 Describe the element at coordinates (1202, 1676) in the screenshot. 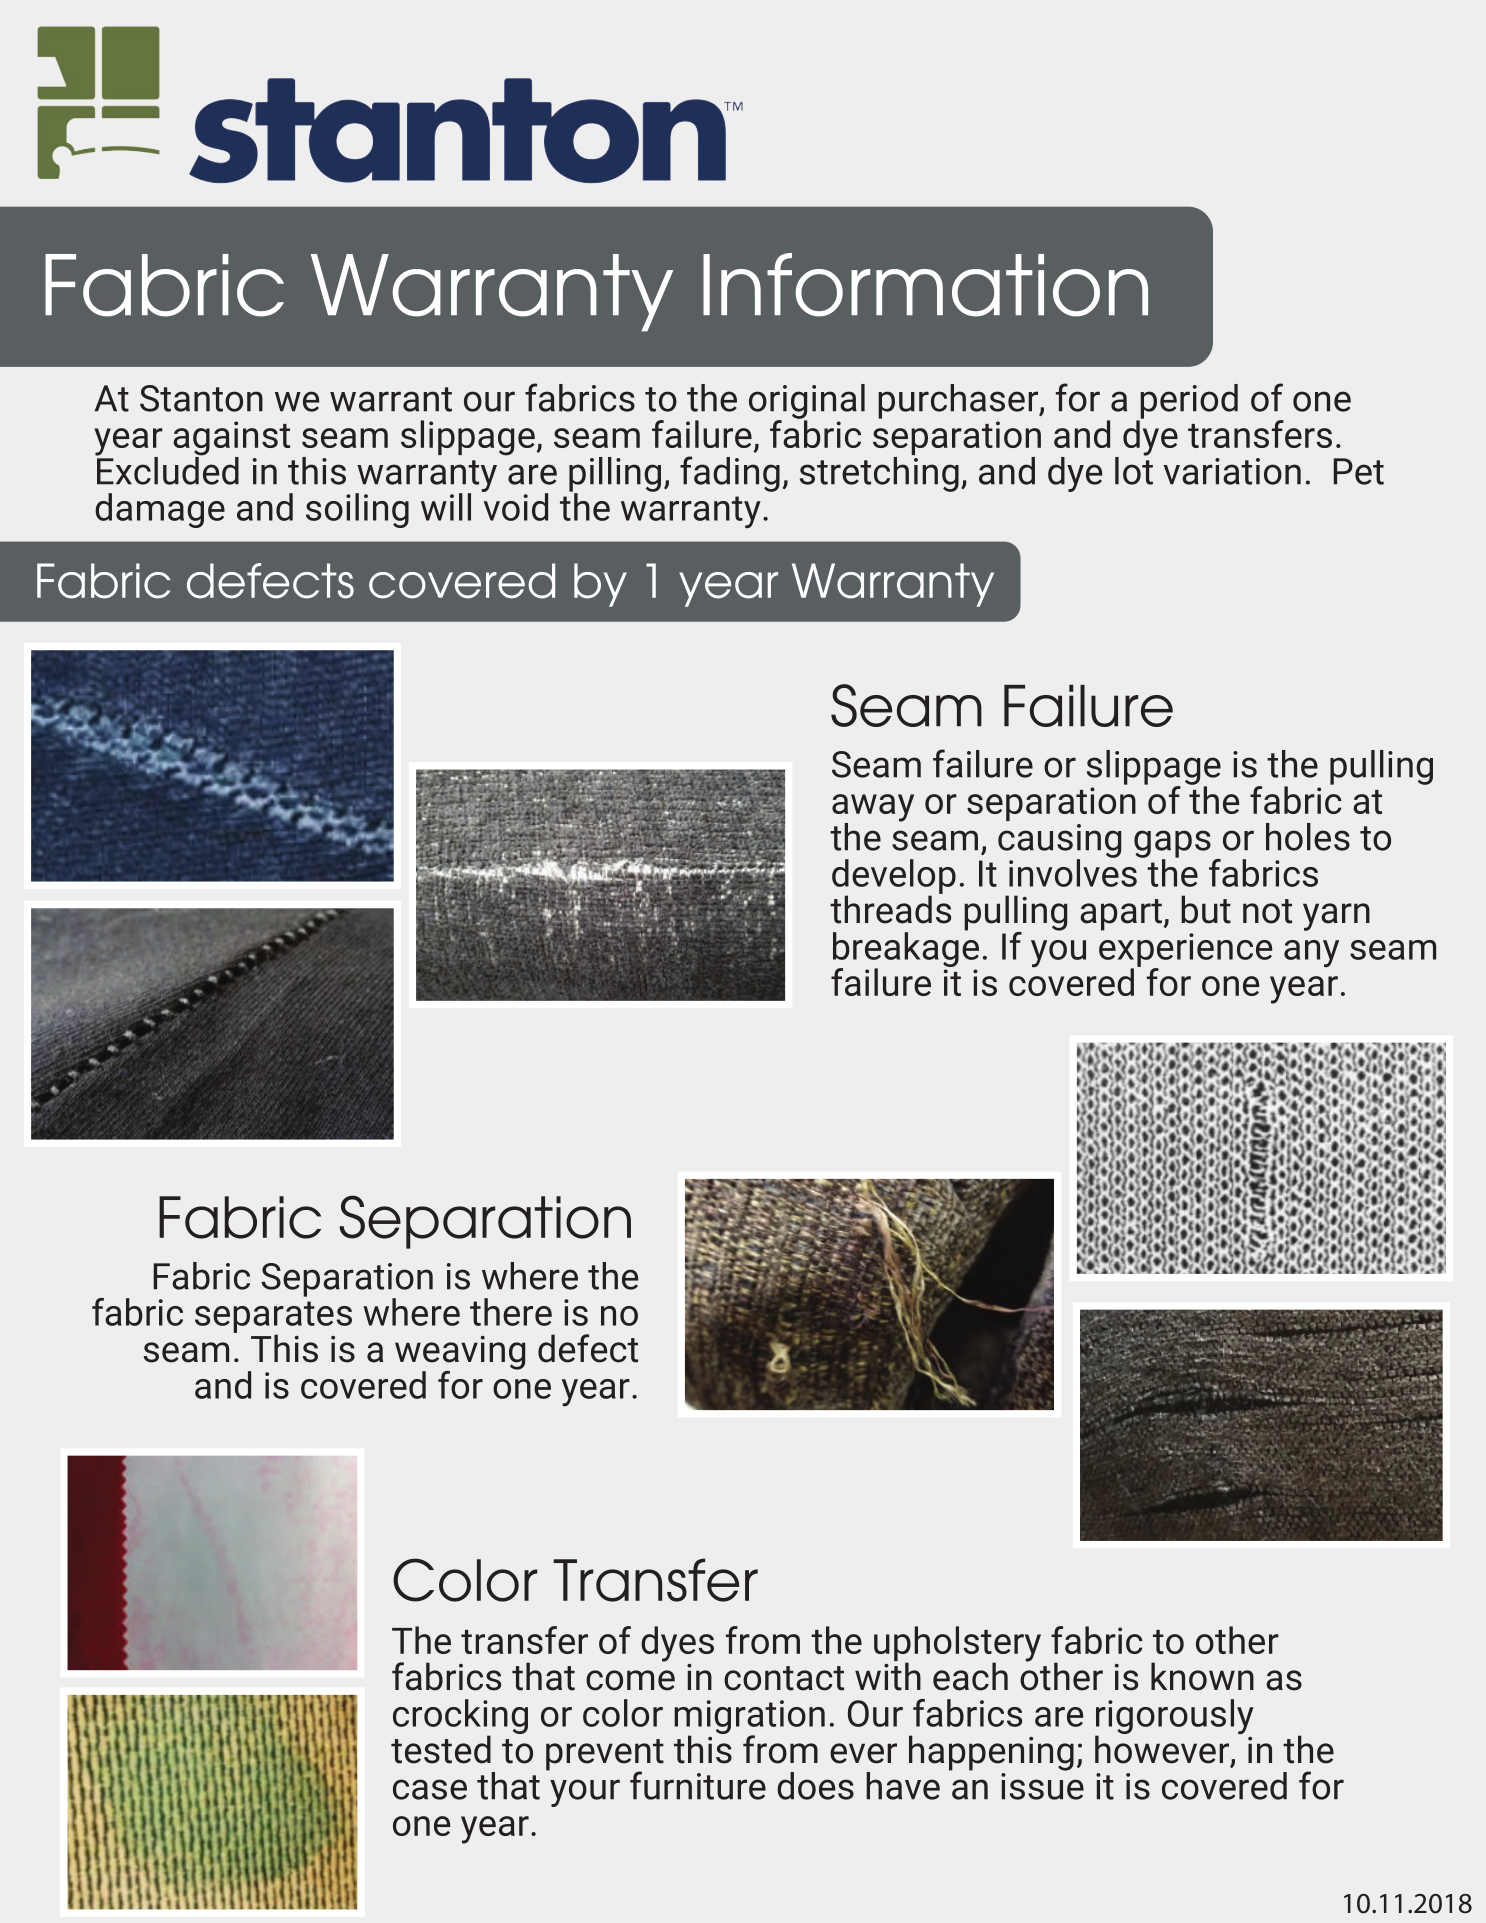

I see `known` at that location.
